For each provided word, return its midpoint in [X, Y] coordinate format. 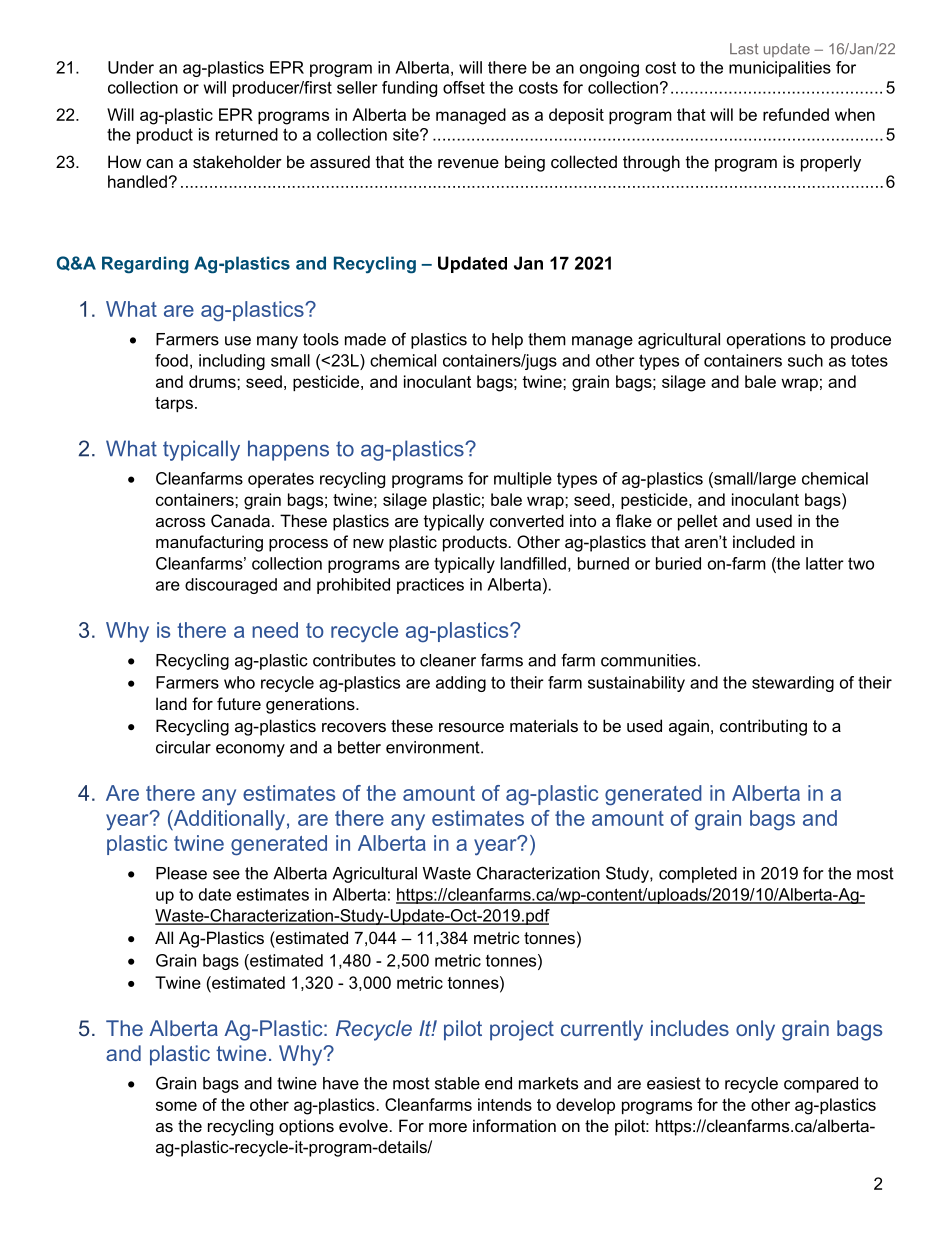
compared [821, 1085]
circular [183, 747]
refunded [796, 114]
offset [464, 87]
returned [247, 134]
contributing [763, 727]
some [176, 1106]
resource [471, 727]
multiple [523, 480]
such [805, 360]
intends [505, 1104]
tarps [174, 404]
